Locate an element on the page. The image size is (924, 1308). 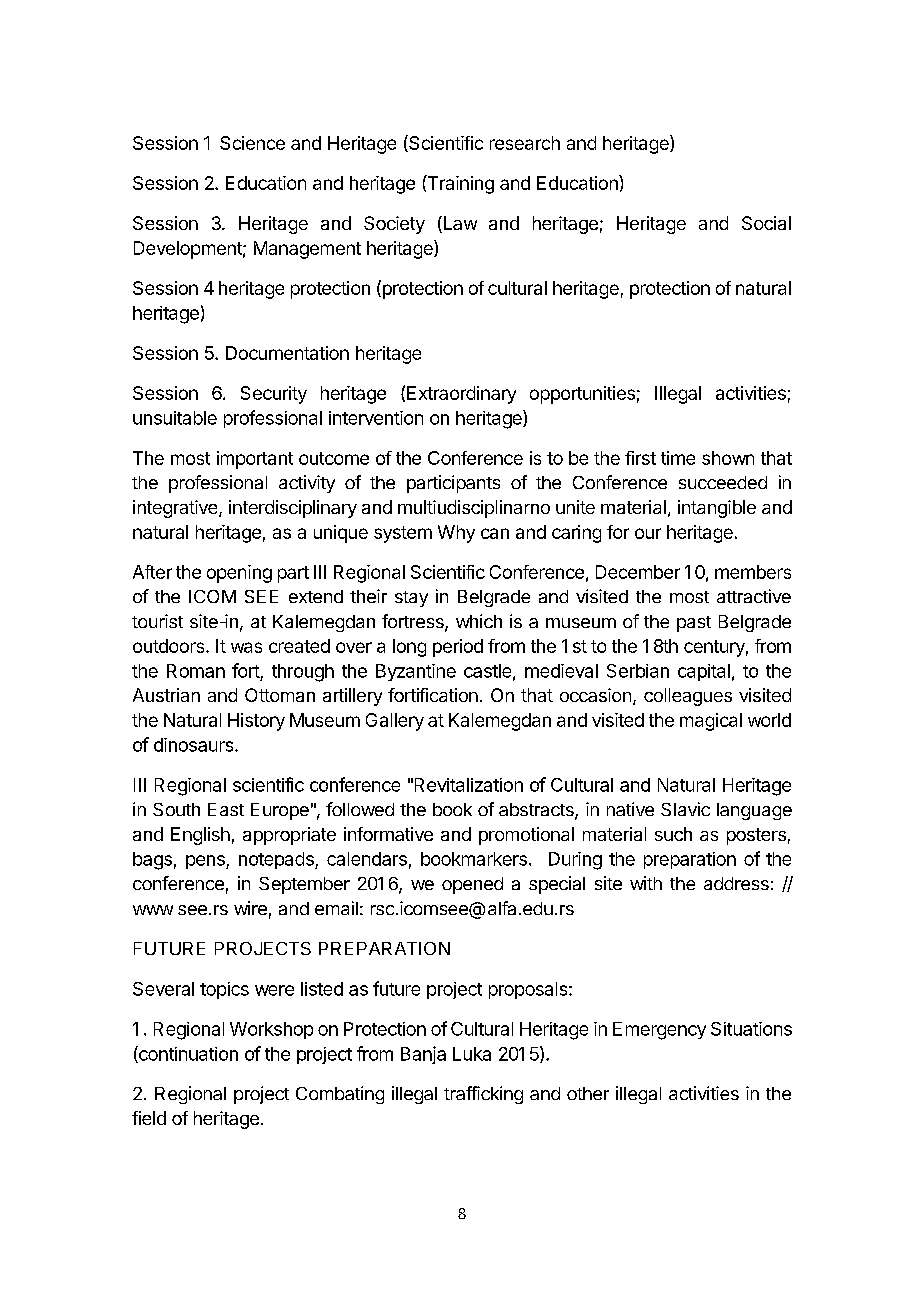
History is located at coordinates (256, 722).
